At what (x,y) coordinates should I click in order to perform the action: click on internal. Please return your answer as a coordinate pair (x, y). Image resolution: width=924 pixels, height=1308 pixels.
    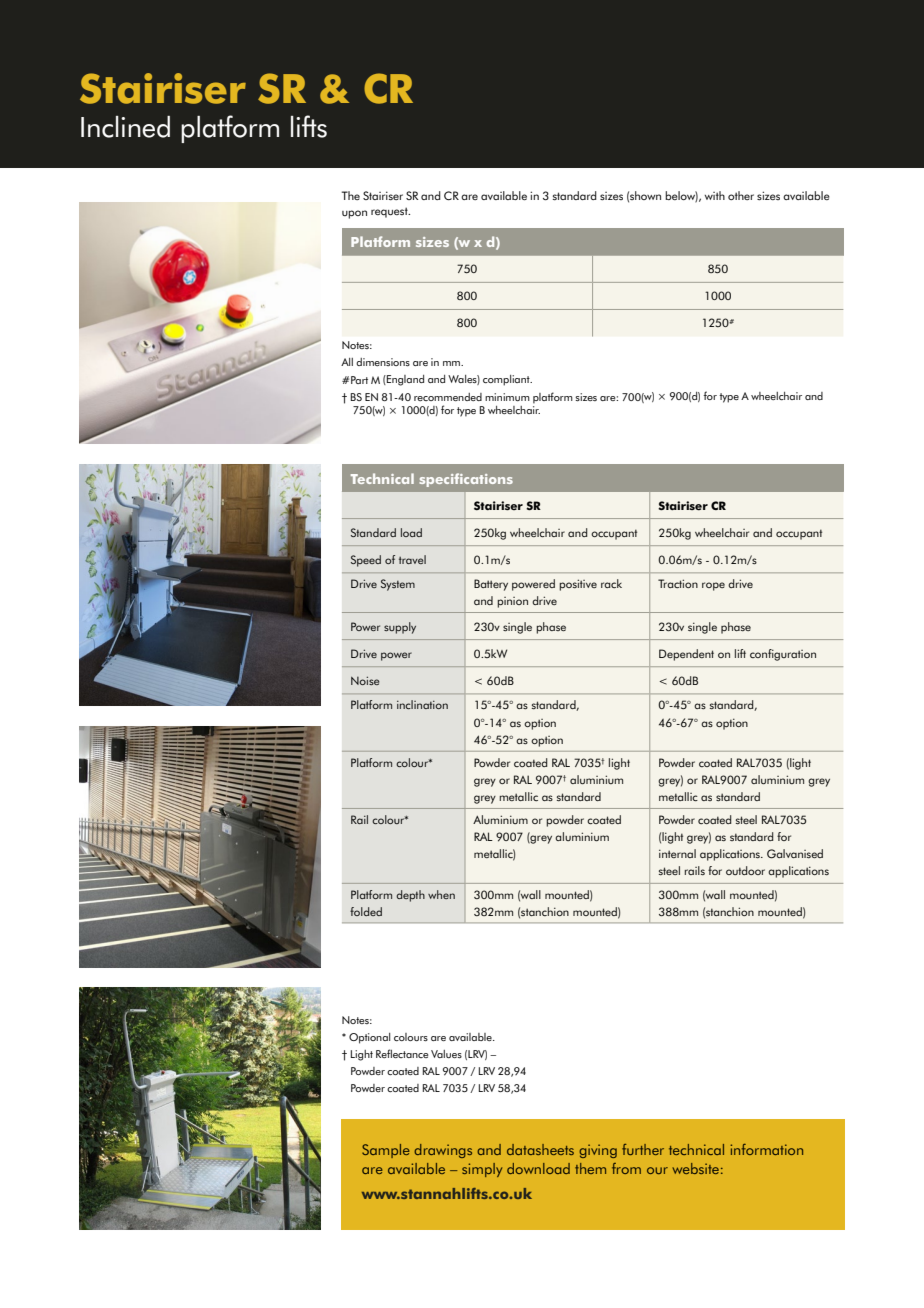
    Looking at the image, I should click on (677, 853).
